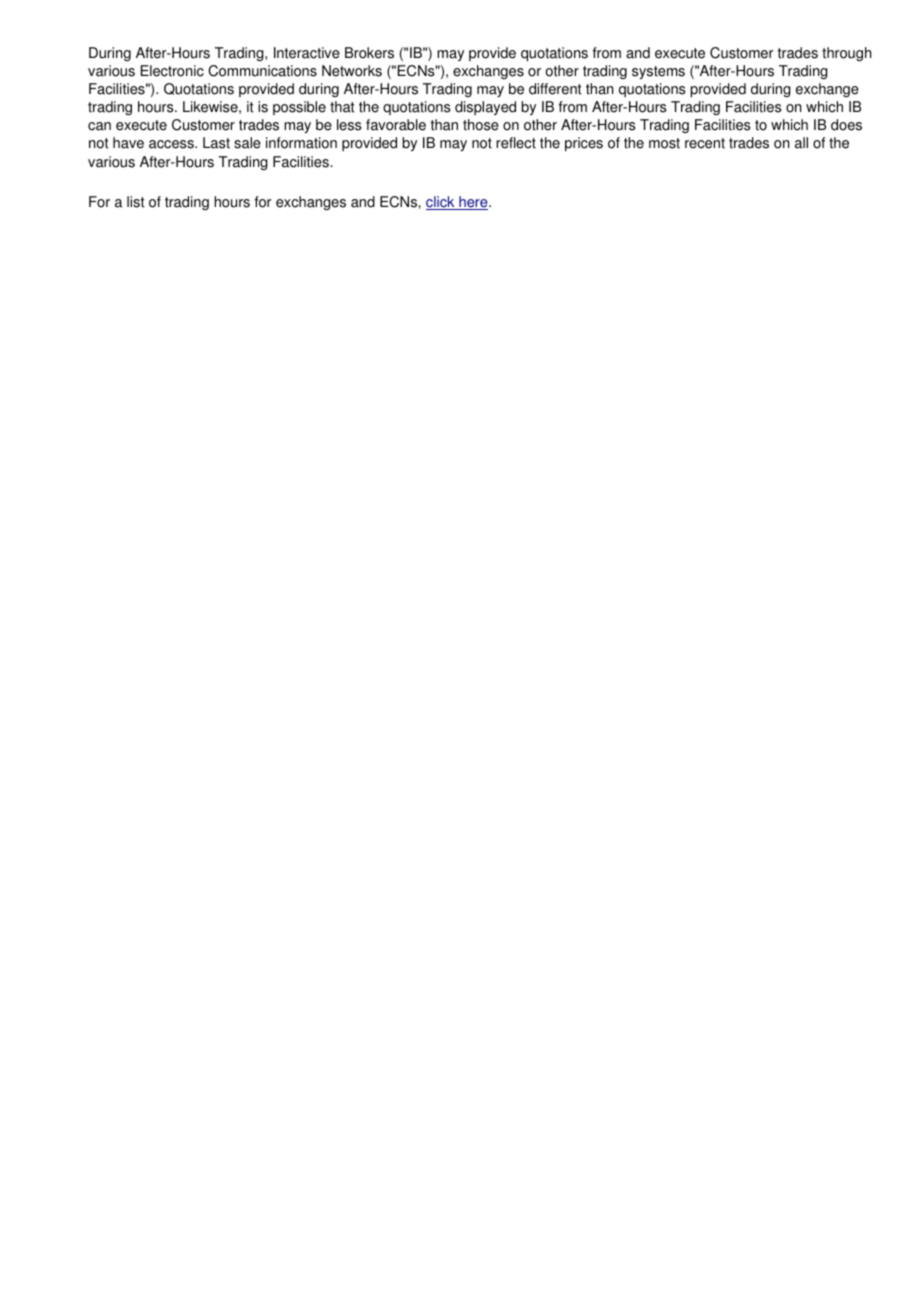  I want to click on those, so click(481, 125).
